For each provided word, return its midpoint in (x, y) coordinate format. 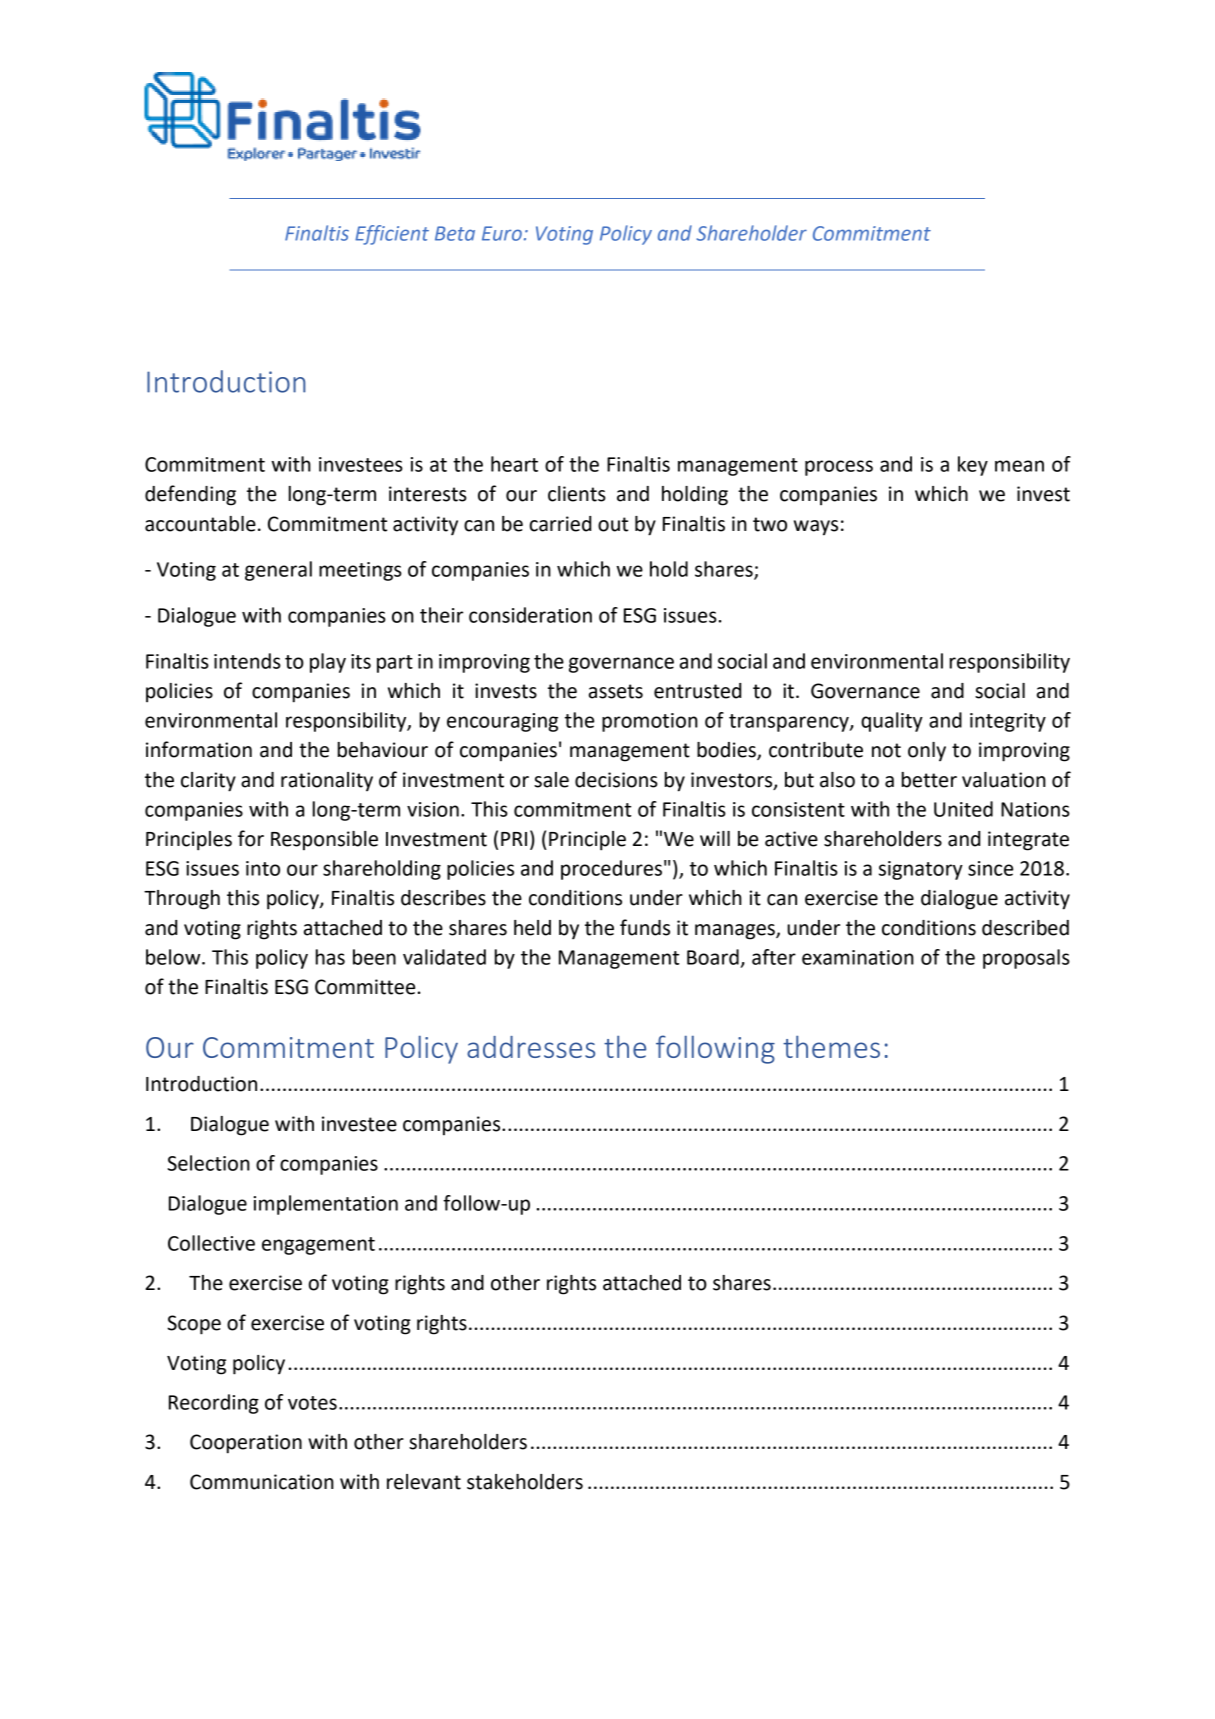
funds (645, 927)
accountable (200, 524)
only (927, 751)
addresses (531, 1047)
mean (1019, 466)
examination (858, 957)
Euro (502, 233)
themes (831, 1046)
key (973, 466)
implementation (326, 1205)
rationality (327, 781)
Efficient (392, 235)
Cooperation (246, 1444)
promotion (650, 722)
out (613, 524)
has (330, 957)
